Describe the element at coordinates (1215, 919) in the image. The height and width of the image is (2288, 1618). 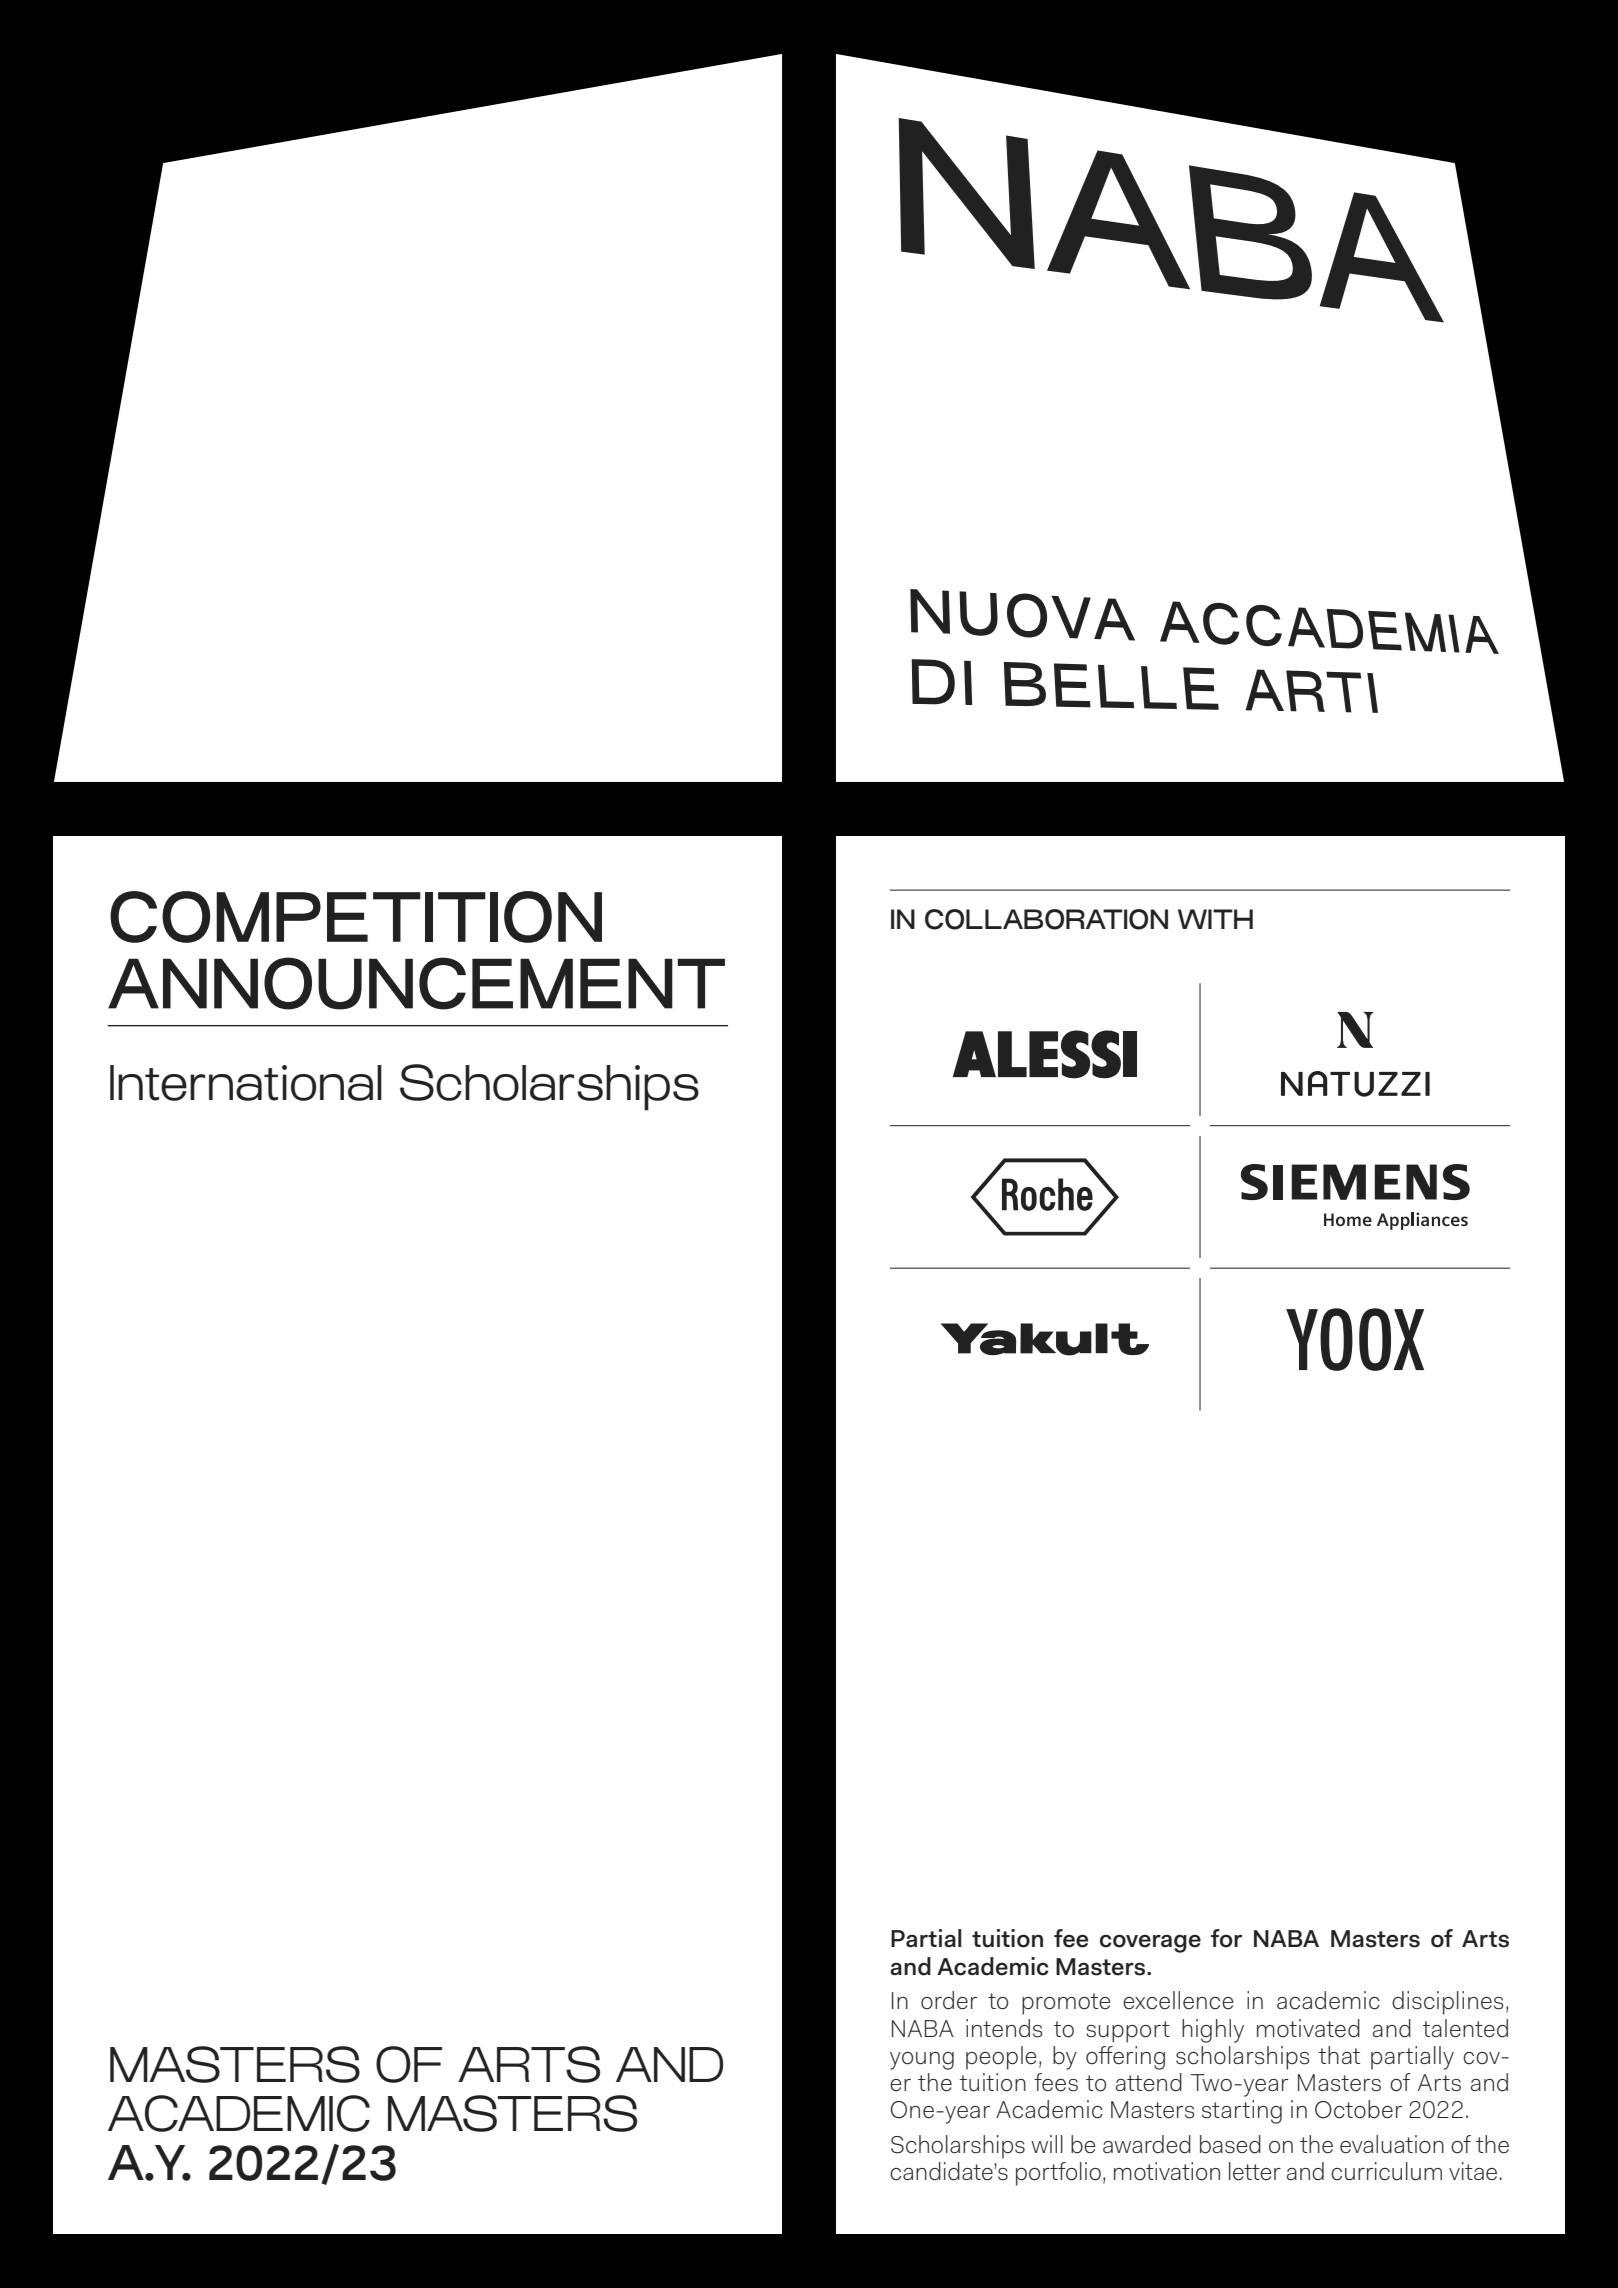
I see `WITH` at that location.
